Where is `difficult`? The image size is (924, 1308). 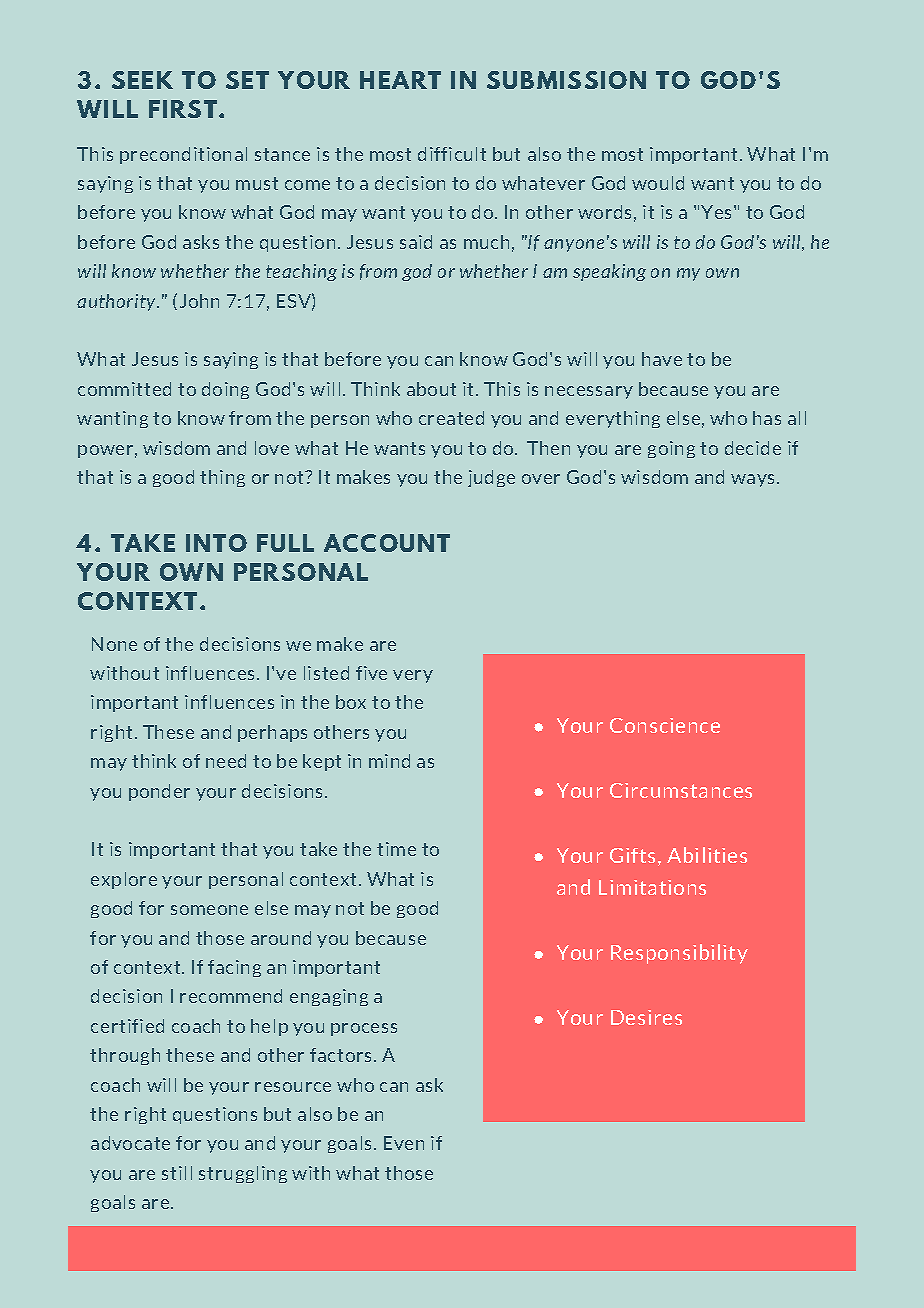 difficult is located at coordinates (452, 154).
